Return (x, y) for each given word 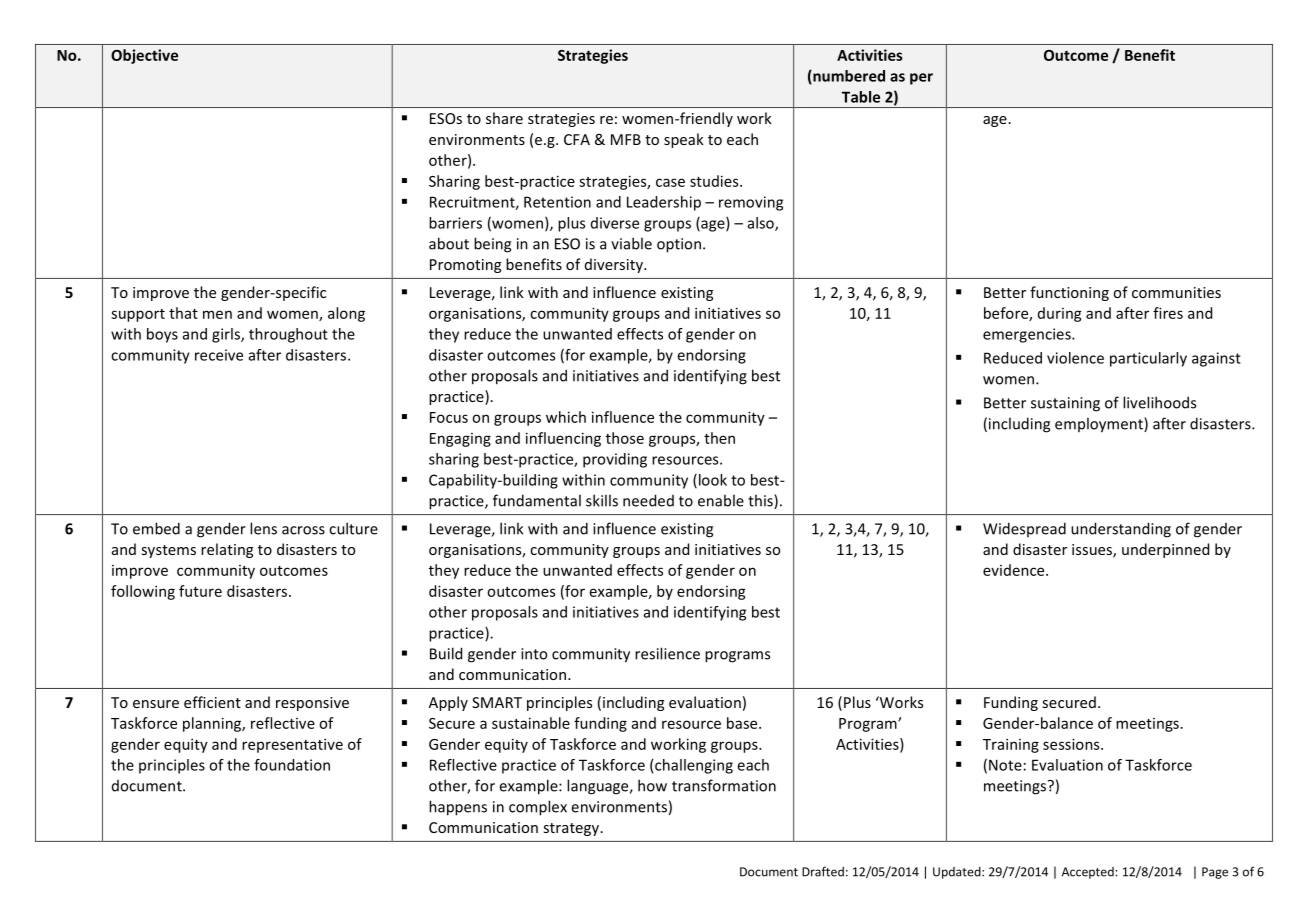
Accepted (1089, 873)
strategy (572, 829)
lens (263, 528)
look (711, 481)
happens (458, 808)
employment (1100, 425)
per (921, 79)
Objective (144, 56)
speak (684, 140)
